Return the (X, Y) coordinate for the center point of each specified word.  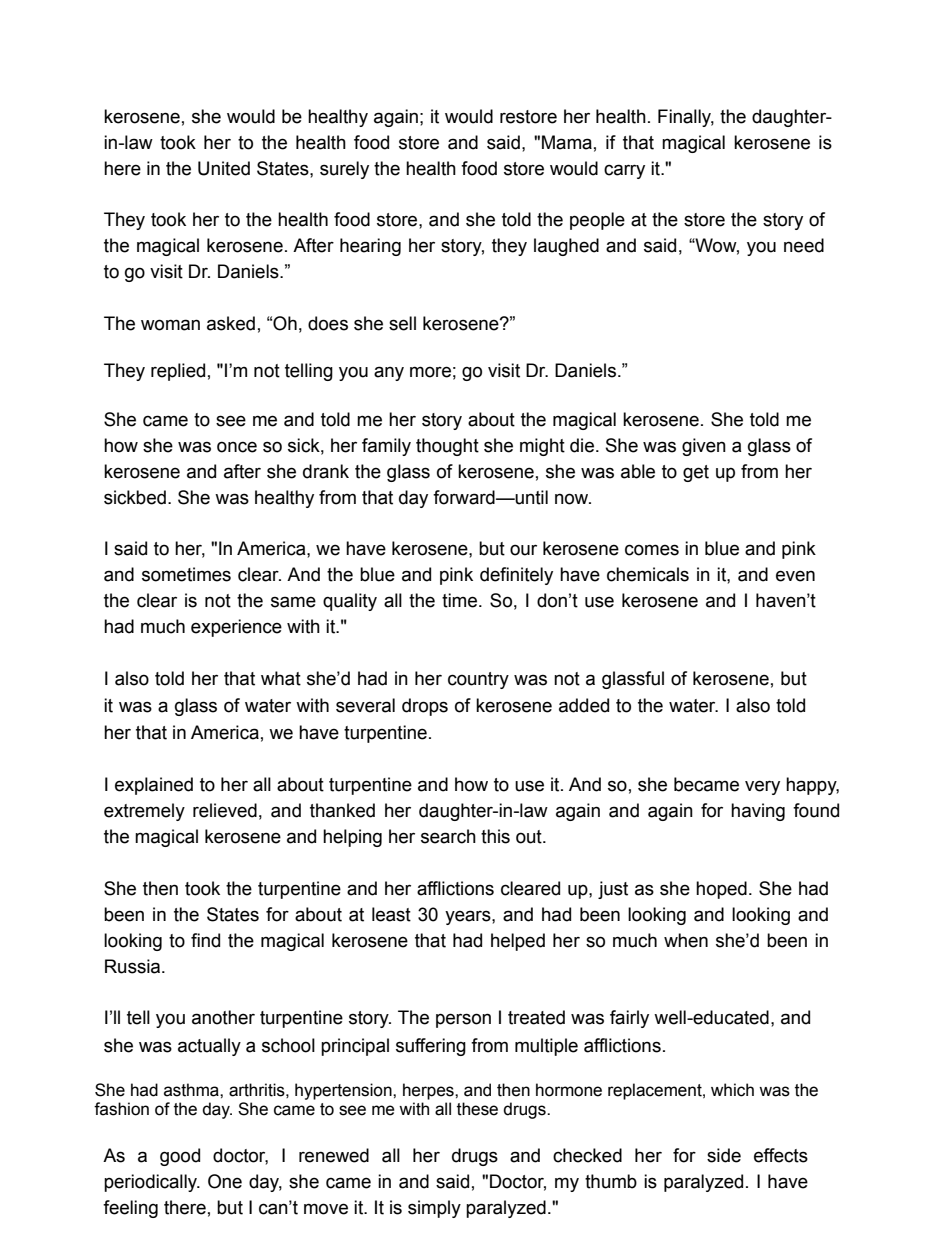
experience (236, 628)
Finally (686, 118)
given (704, 447)
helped (518, 942)
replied (178, 372)
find (205, 940)
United (224, 168)
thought (447, 447)
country (478, 680)
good (180, 1157)
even (795, 576)
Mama (567, 142)
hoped (721, 890)
